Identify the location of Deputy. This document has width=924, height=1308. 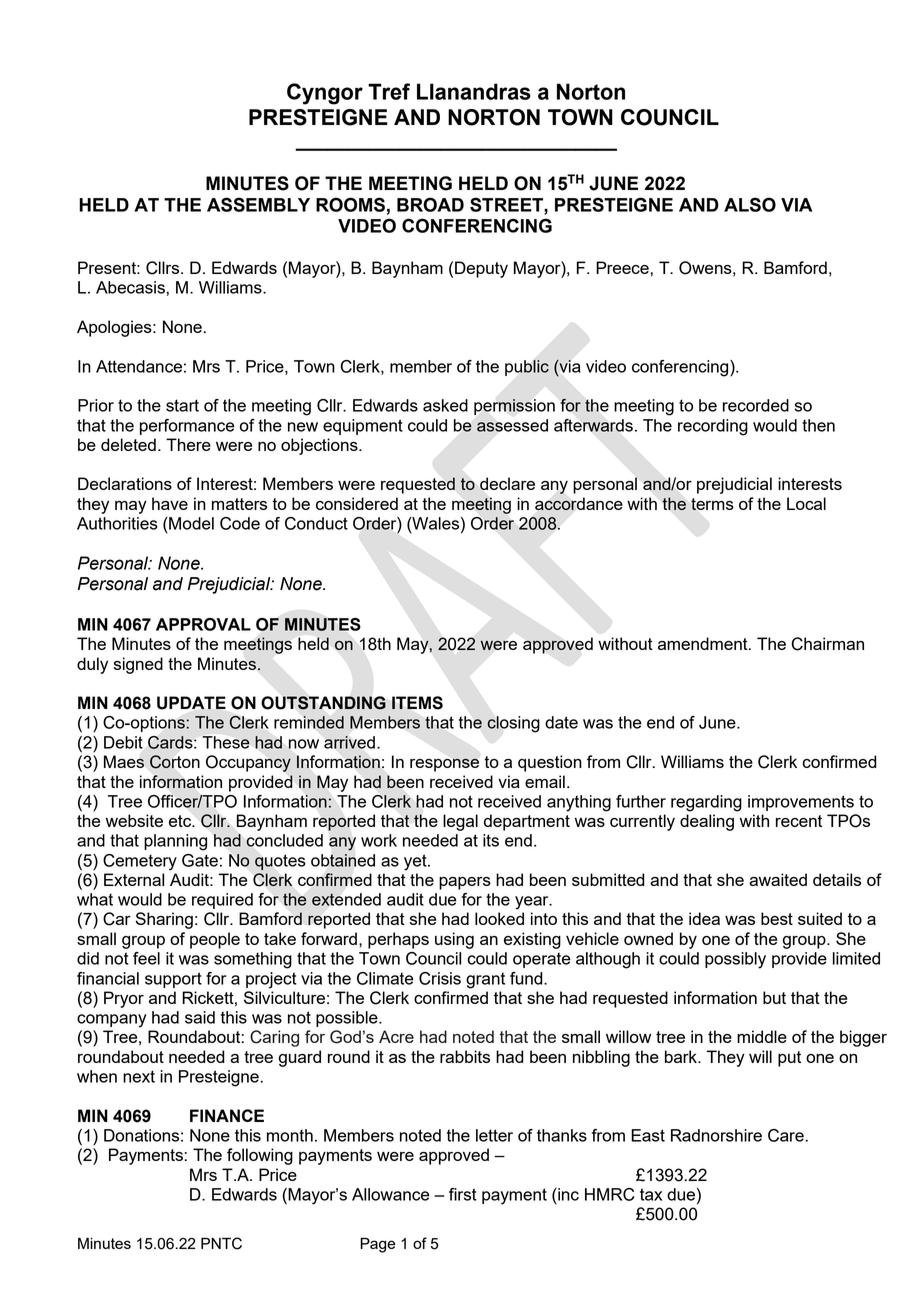
(481, 269).
